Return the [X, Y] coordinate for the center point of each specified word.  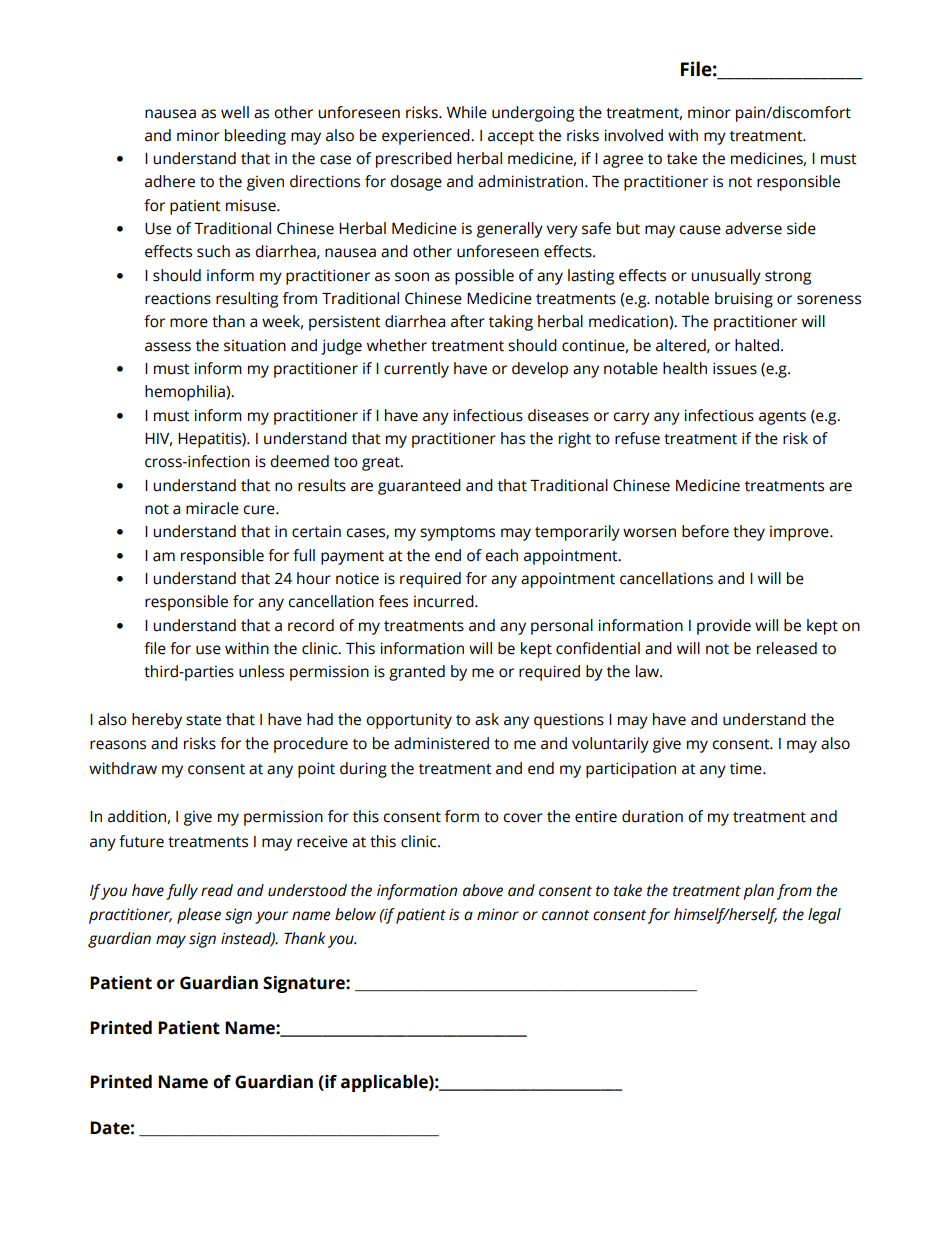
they [749, 533]
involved [634, 135]
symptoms [457, 534]
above [483, 890]
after [468, 321]
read [217, 890]
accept [511, 138]
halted [757, 345]
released [787, 648]
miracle [212, 508]
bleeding [255, 137]
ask [487, 719]
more [189, 323]
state [203, 720]
